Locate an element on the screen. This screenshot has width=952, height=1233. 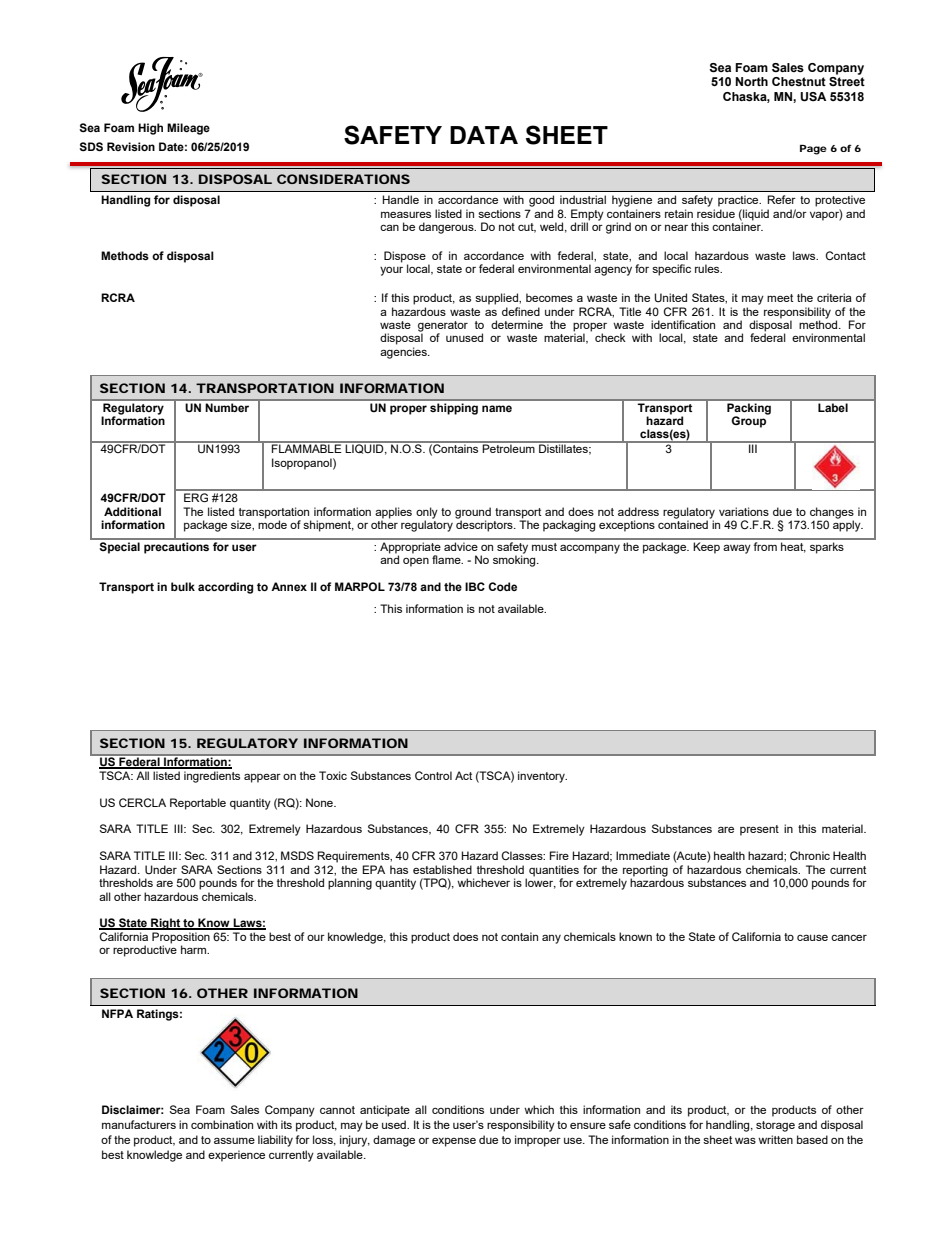
storage is located at coordinates (775, 1126).
